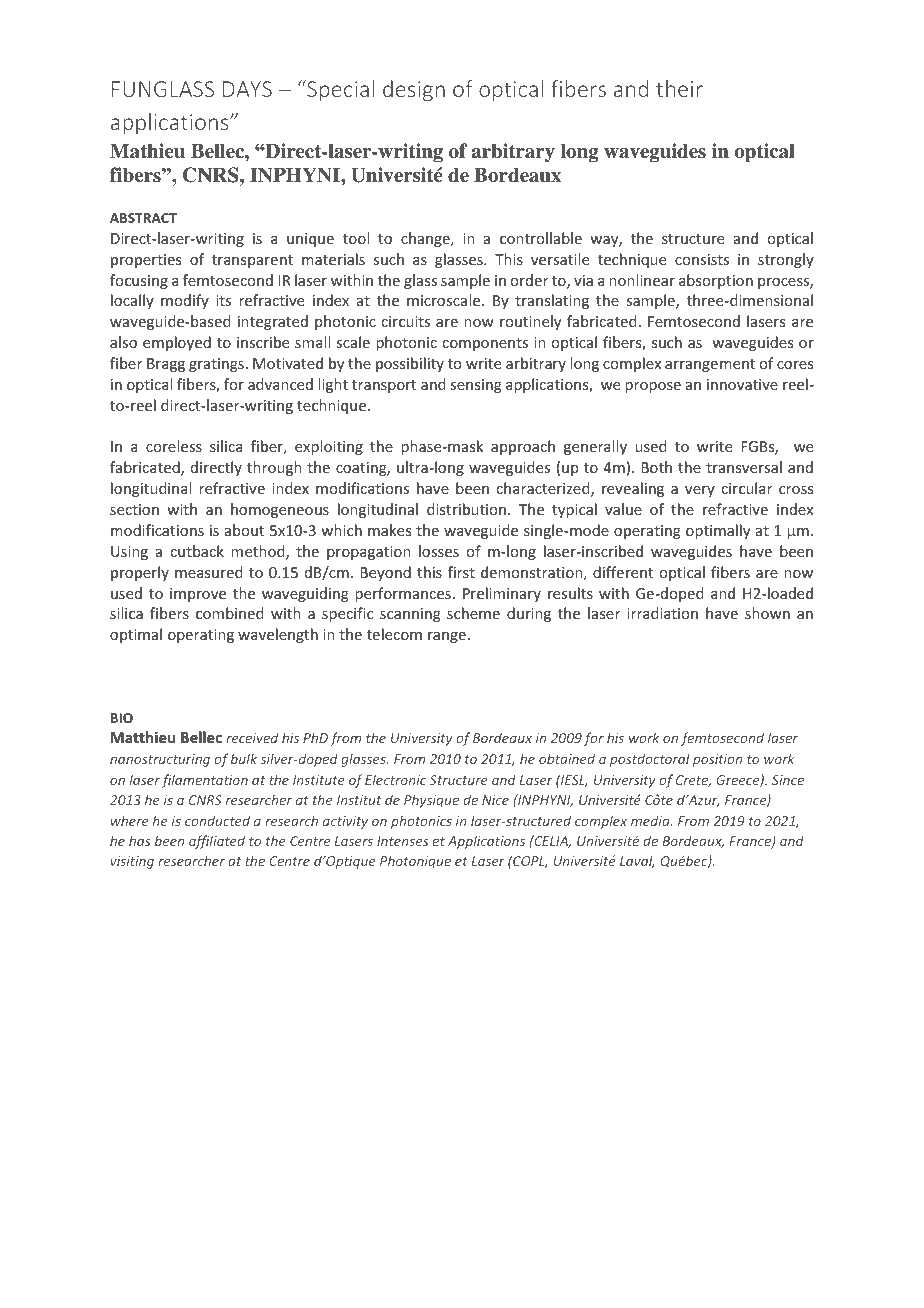  Describe the element at coordinates (700, 491) in the screenshot. I see `very` at that location.
